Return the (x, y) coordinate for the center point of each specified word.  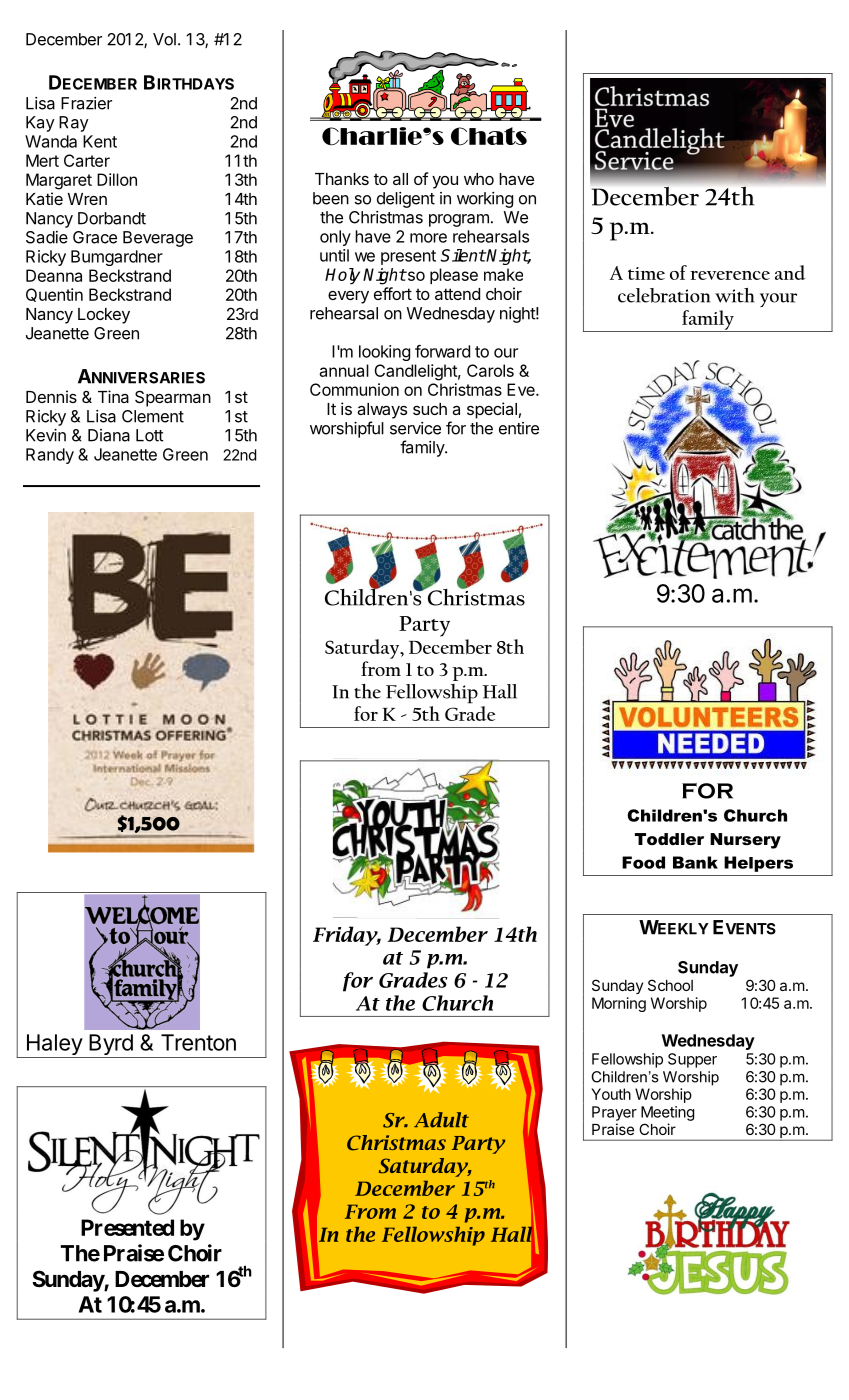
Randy (50, 456)
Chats (489, 136)
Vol (164, 39)
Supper (692, 1060)
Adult (441, 1120)
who (479, 179)
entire (519, 428)
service (415, 428)
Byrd (111, 1046)
